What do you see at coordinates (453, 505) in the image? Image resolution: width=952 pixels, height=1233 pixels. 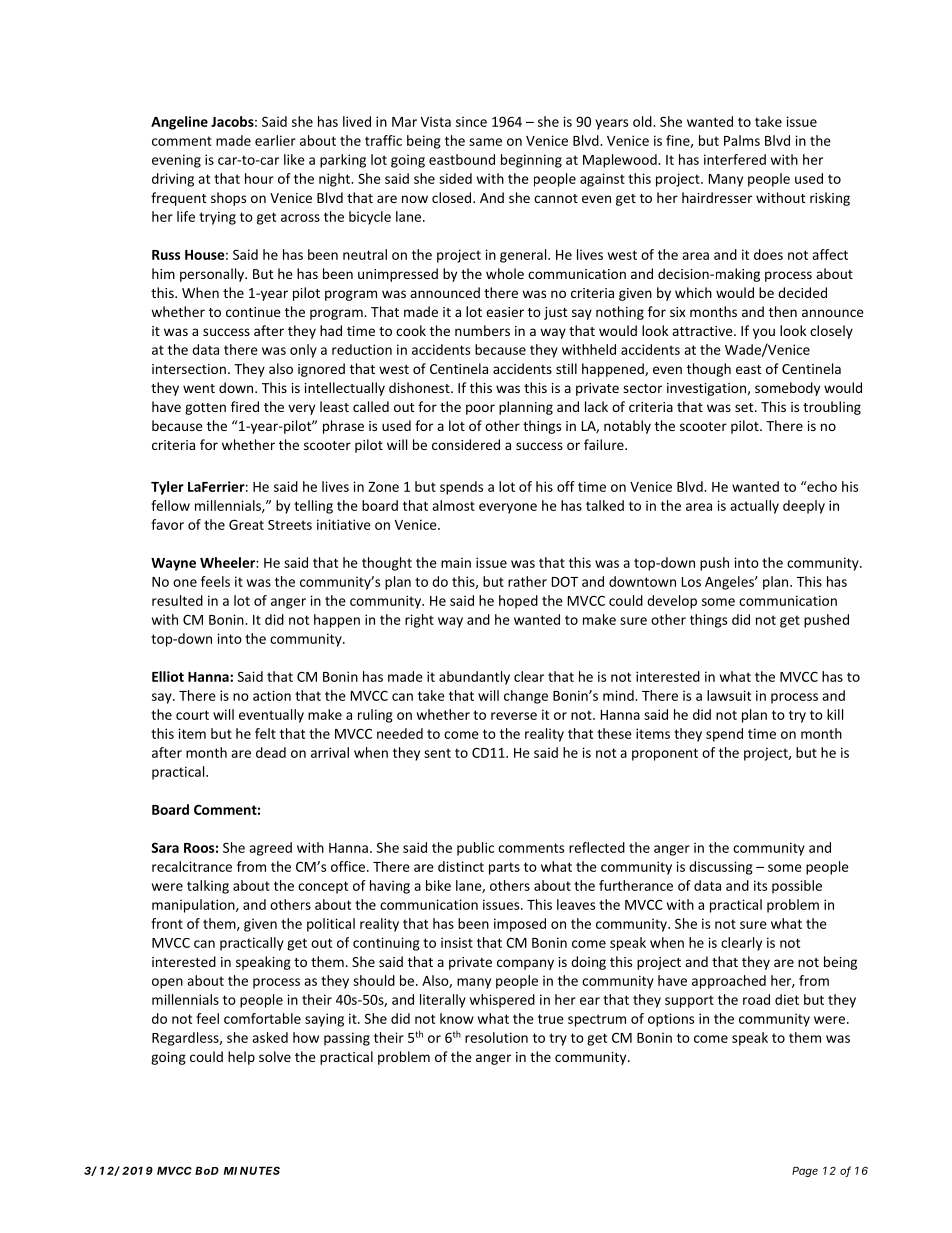 I see `almost` at bounding box center [453, 505].
